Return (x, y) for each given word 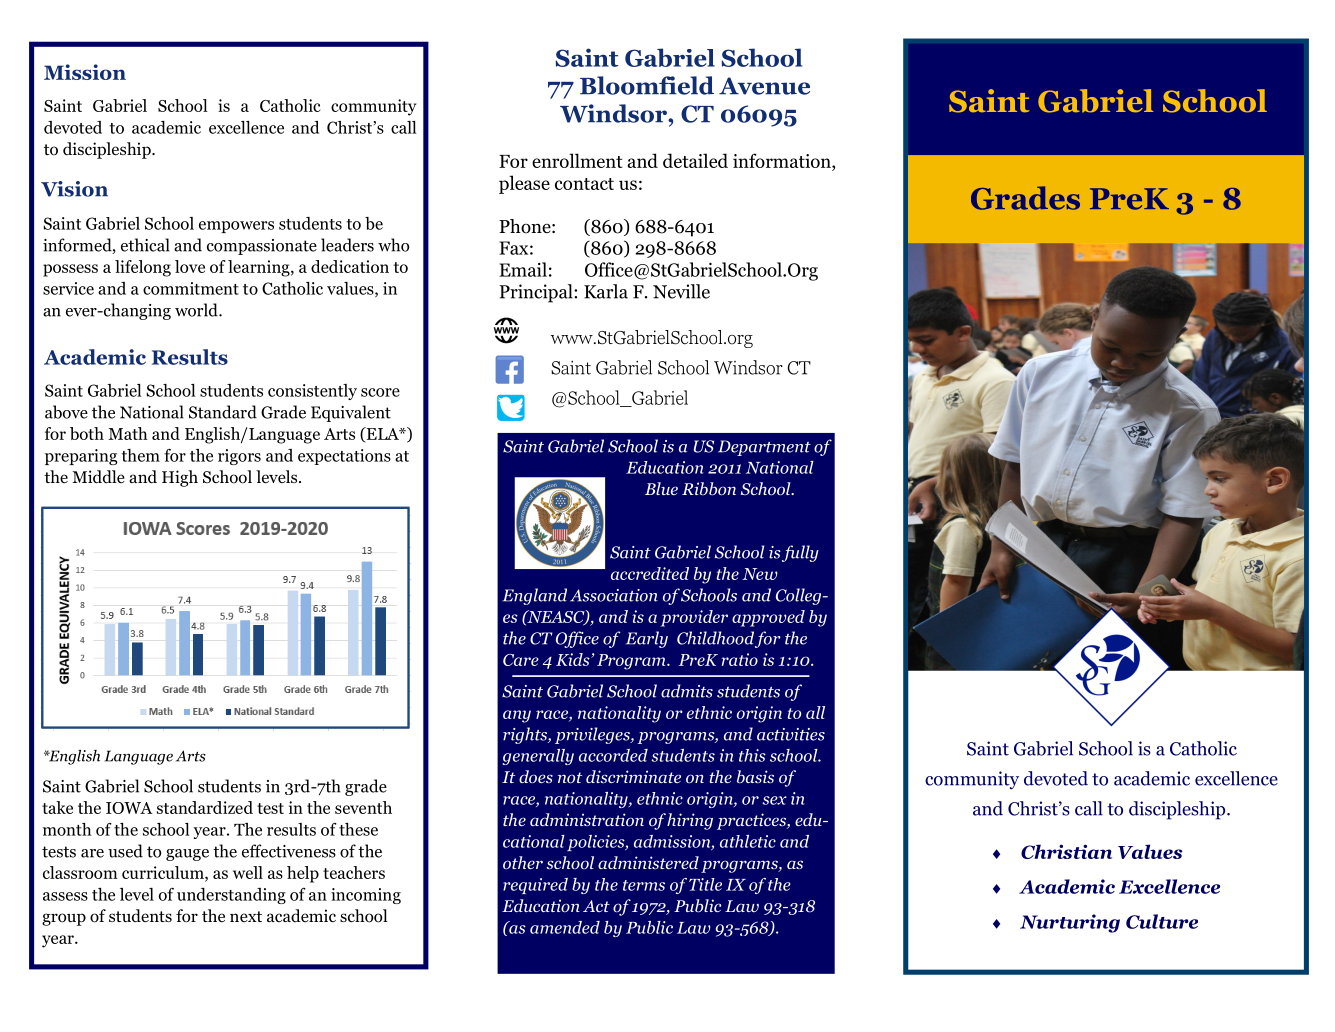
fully (800, 553)
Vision (74, 189)
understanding (231, 896)
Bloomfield (647, 85)
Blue (661, 488)
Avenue (764, 86)
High (180, 478)
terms (644, 885)
